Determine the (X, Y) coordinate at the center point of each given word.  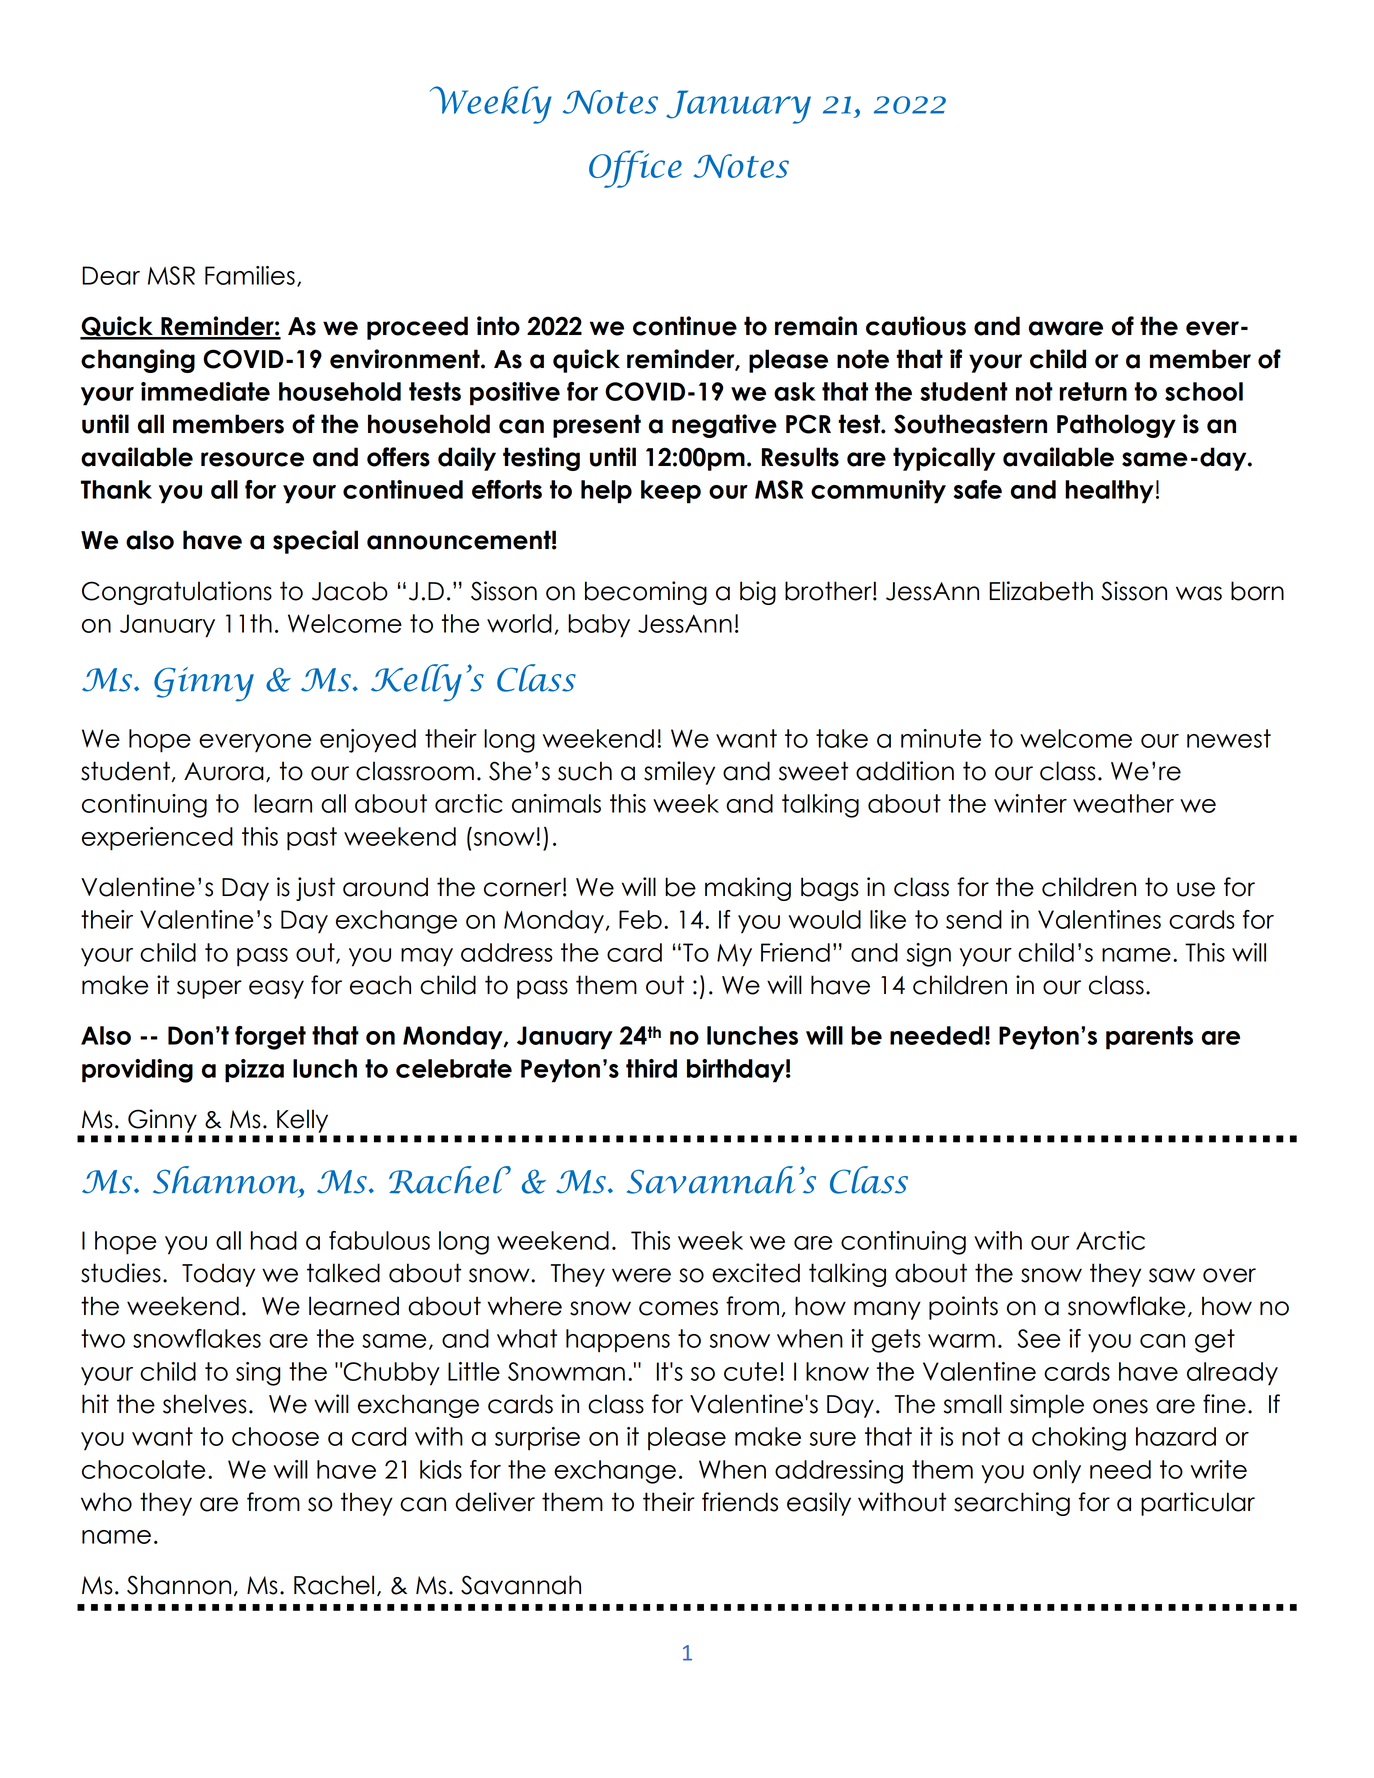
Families (250, 275)
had (274, 1240)
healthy (1109, 492)
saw (1172, 1275)
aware (1066, 328)
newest (1229, 738)
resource (252, 459)
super (209, 989)
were (641, 1275)
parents (1149, 1038)
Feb (640, 919)
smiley (679, 773)
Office (635, 169)
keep (671, 492)
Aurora (224, 771)
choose (275, 1436)
